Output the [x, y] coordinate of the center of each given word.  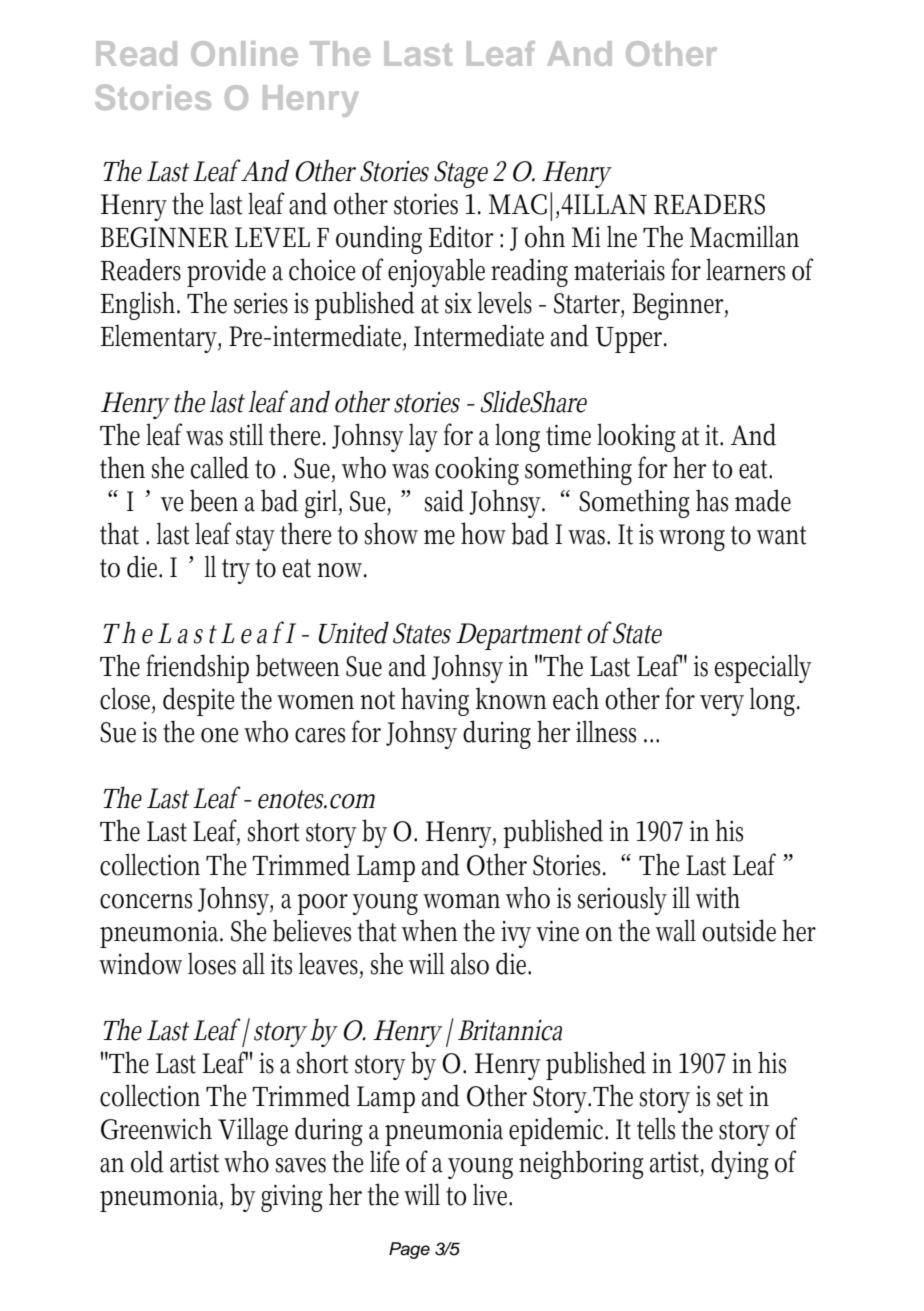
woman [461, 901]
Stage [461, 174]
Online [244, 53]
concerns [146, 901]
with [718, 897]
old [147, 1161]
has [712, 500]
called [220, 467]
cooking [477, 470]
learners [745, 269]
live [492, 1195]
